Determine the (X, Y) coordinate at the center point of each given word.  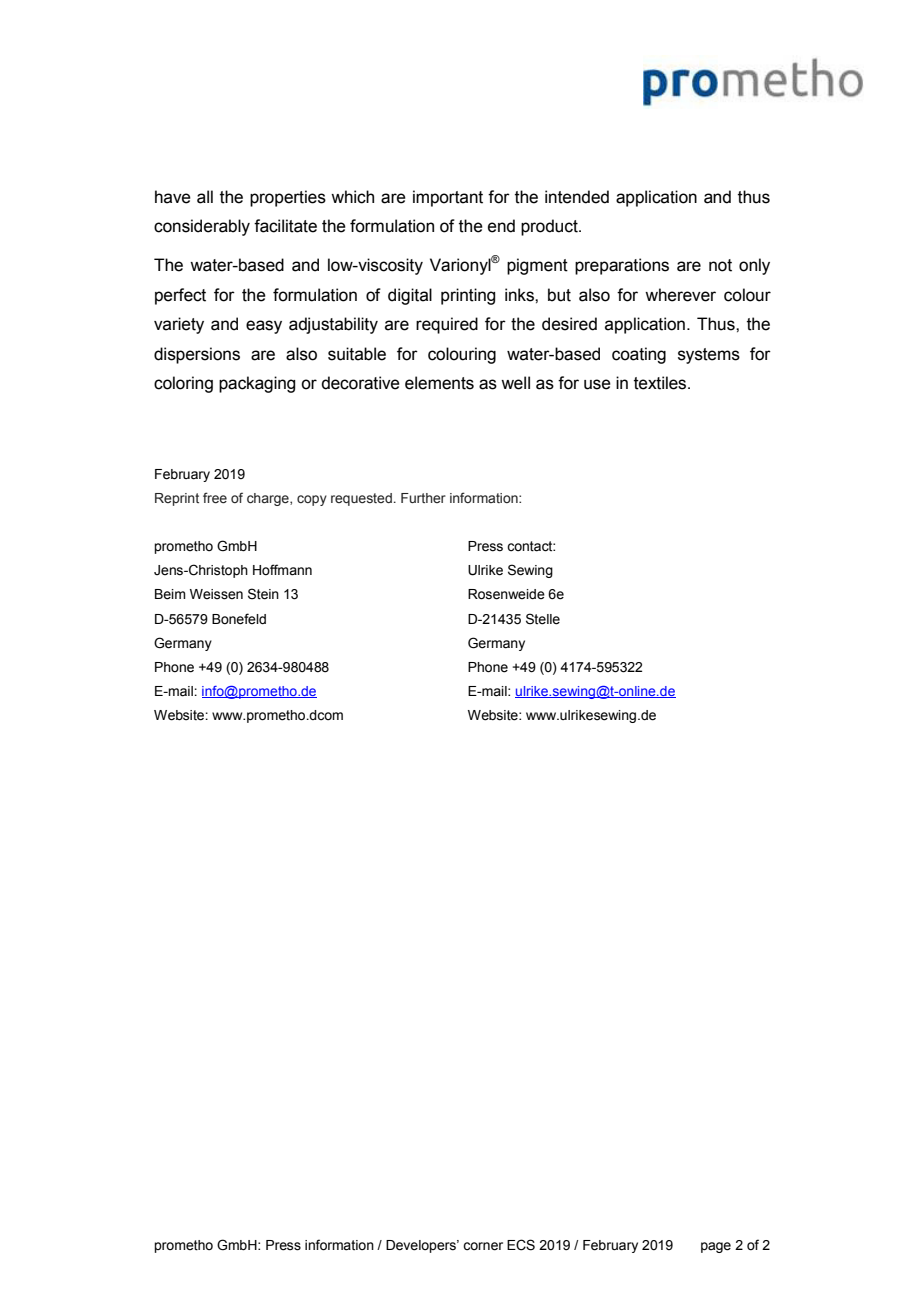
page (716, 1247)
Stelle (543, 619)
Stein (263, 594)
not (720, 265)
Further (423, 498)
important (448, 198)
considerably (202, 227)
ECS (521, 1245)
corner (483, 1246)
